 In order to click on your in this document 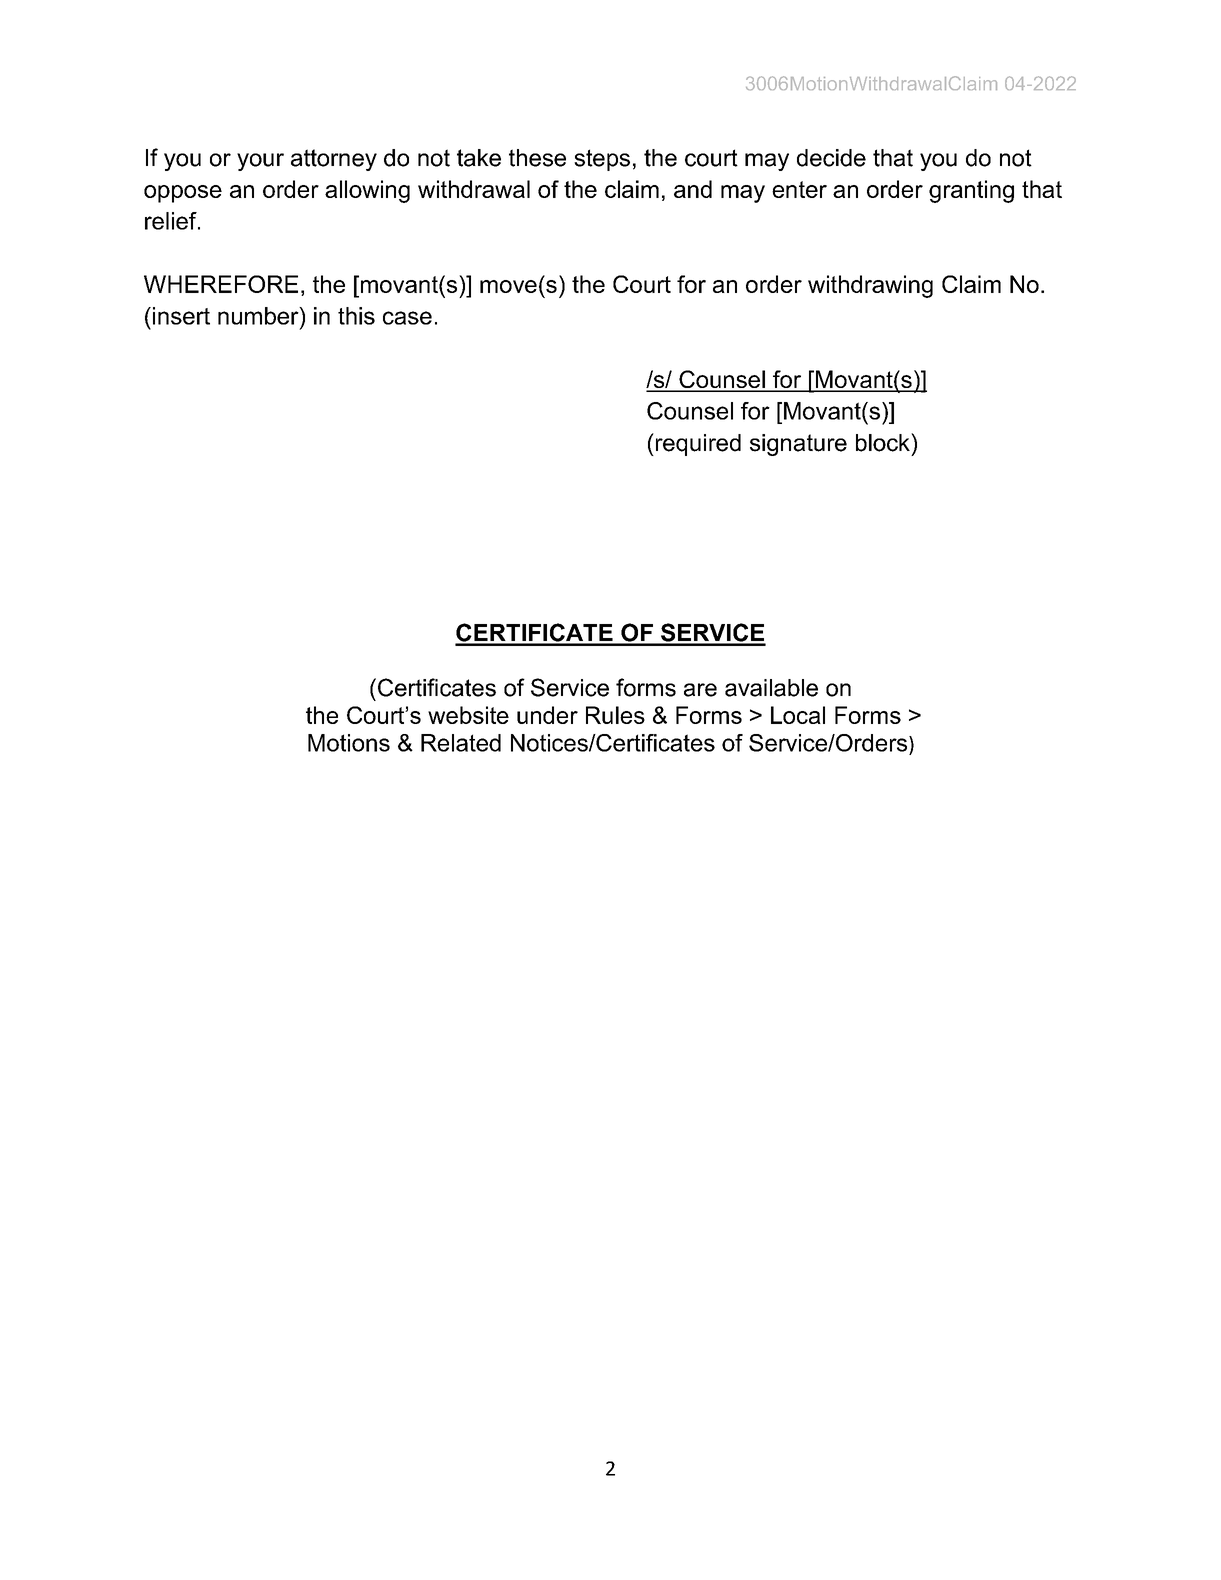, I will do `click(260, 162)`.
